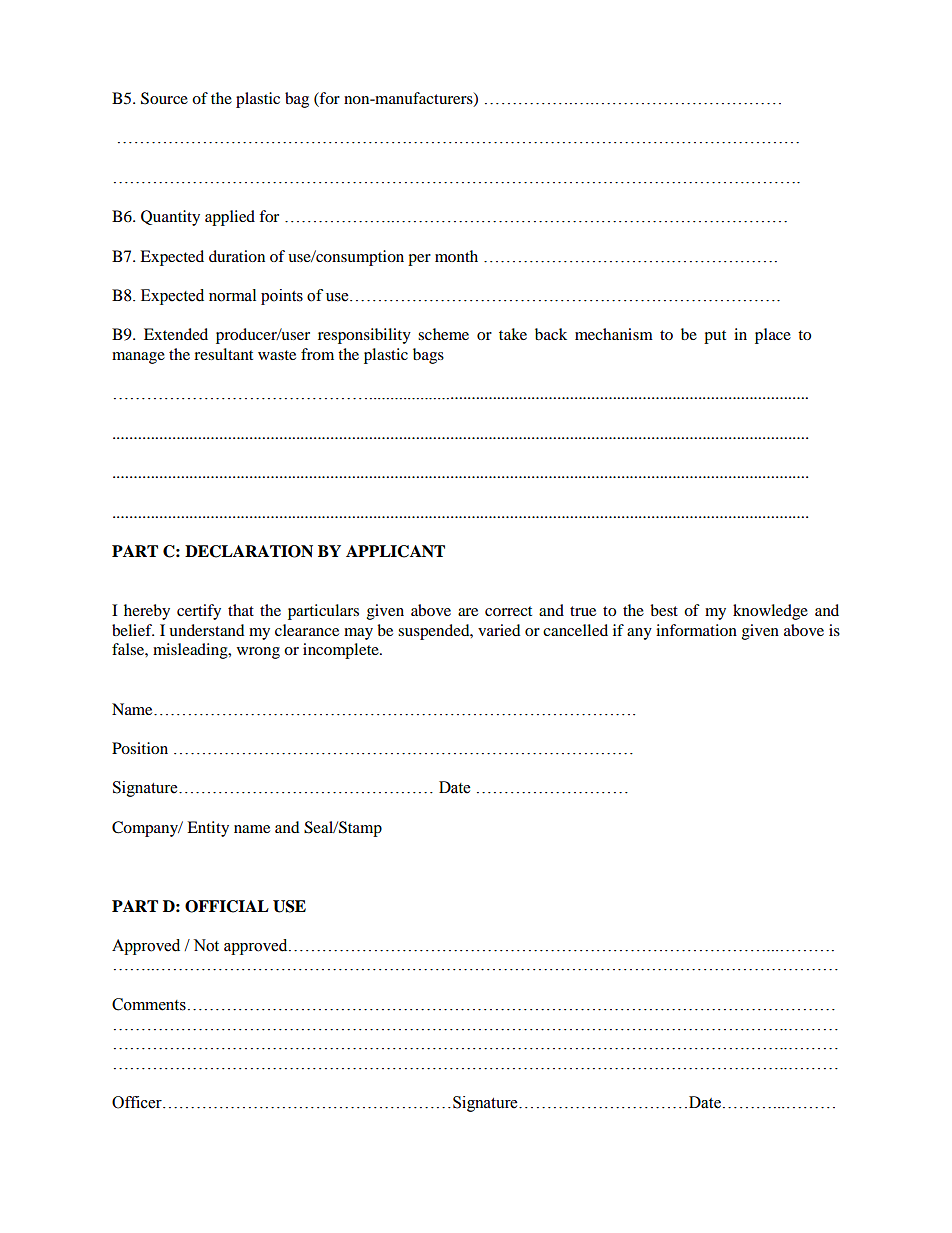 The height and width of the screenshot is (1233, 952). What do you see at coordinates (696, 630) in the screenshot?
I see `information` at bounding box center [696, 630].
